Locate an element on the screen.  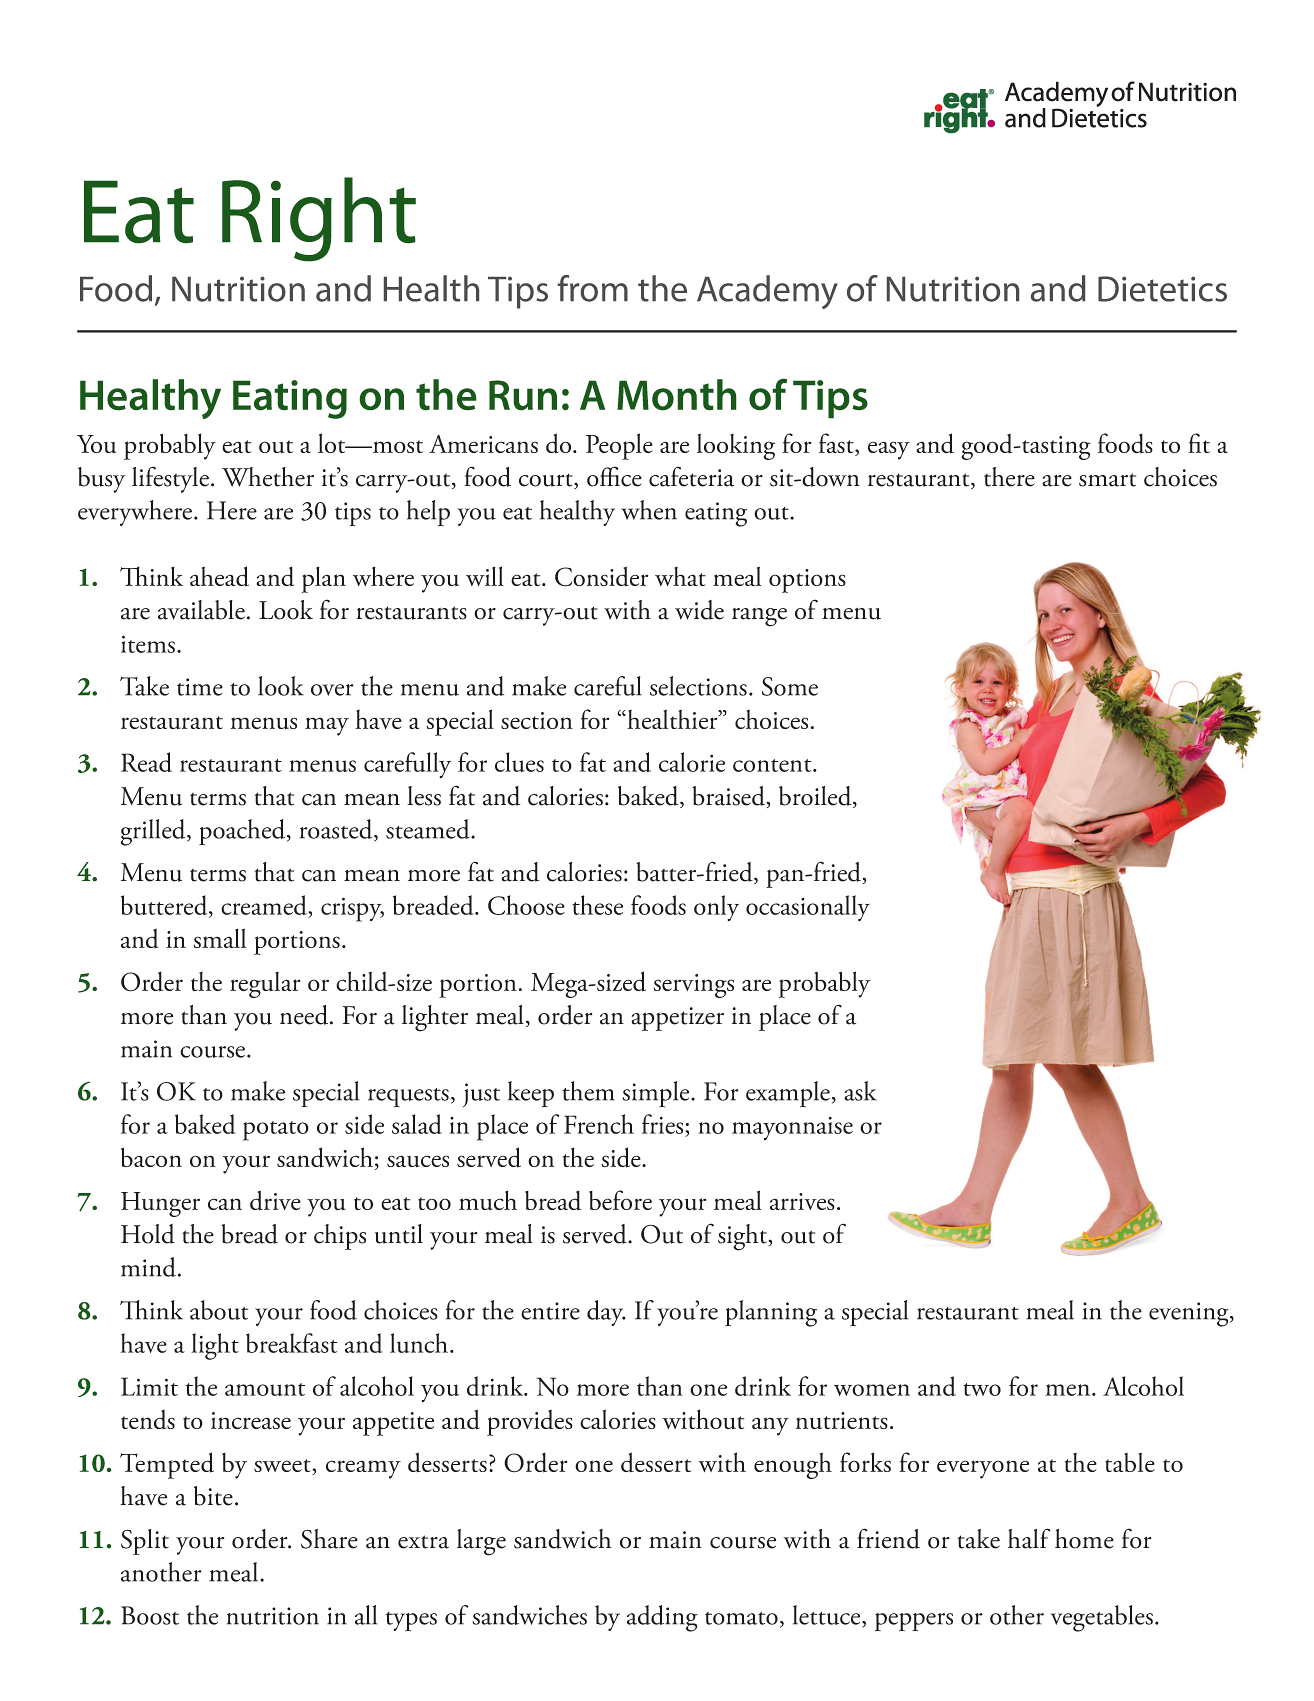
Boost is located at coordinates (150, 1615).
